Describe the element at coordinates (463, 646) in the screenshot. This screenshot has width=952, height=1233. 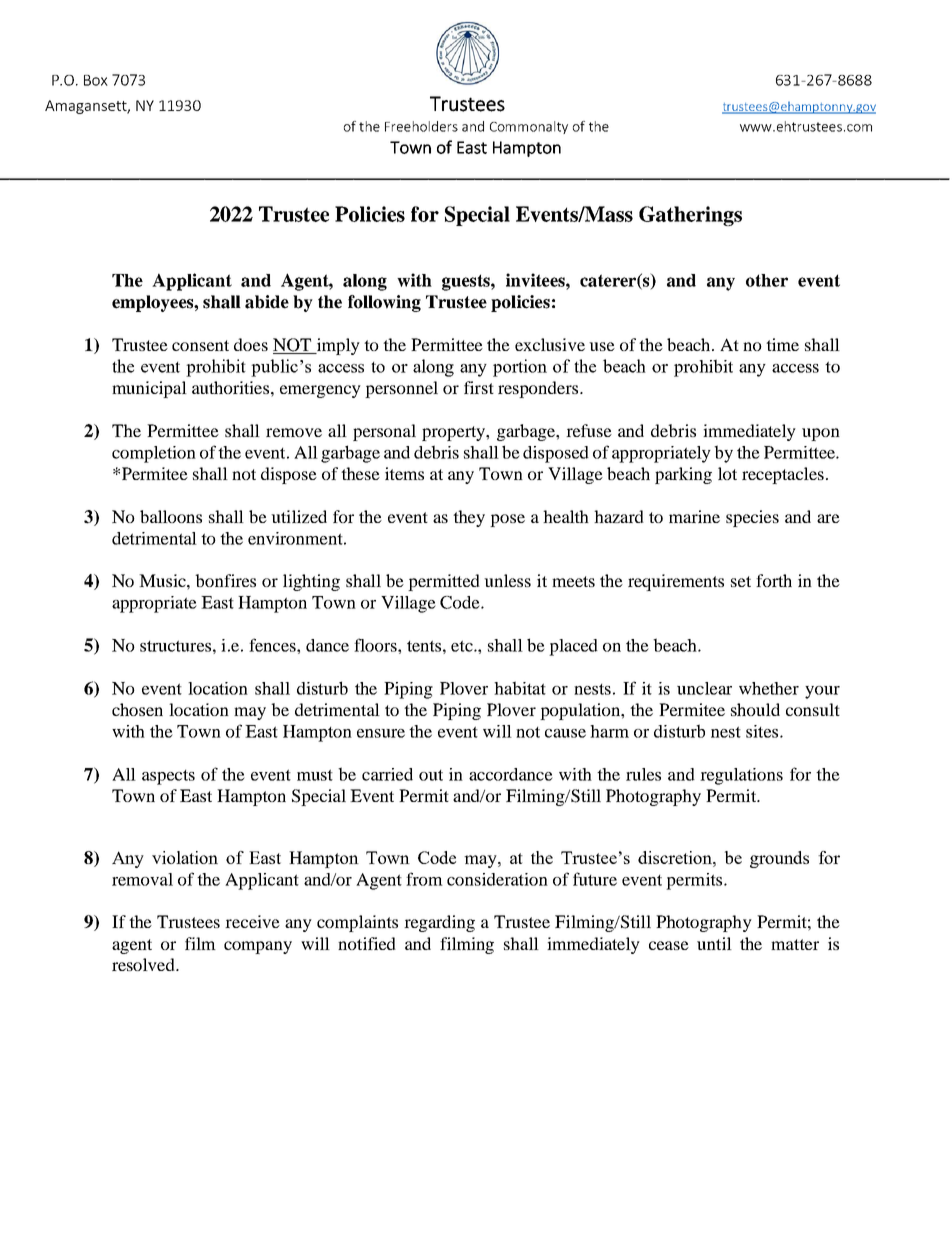
I see `etc` at that location.
